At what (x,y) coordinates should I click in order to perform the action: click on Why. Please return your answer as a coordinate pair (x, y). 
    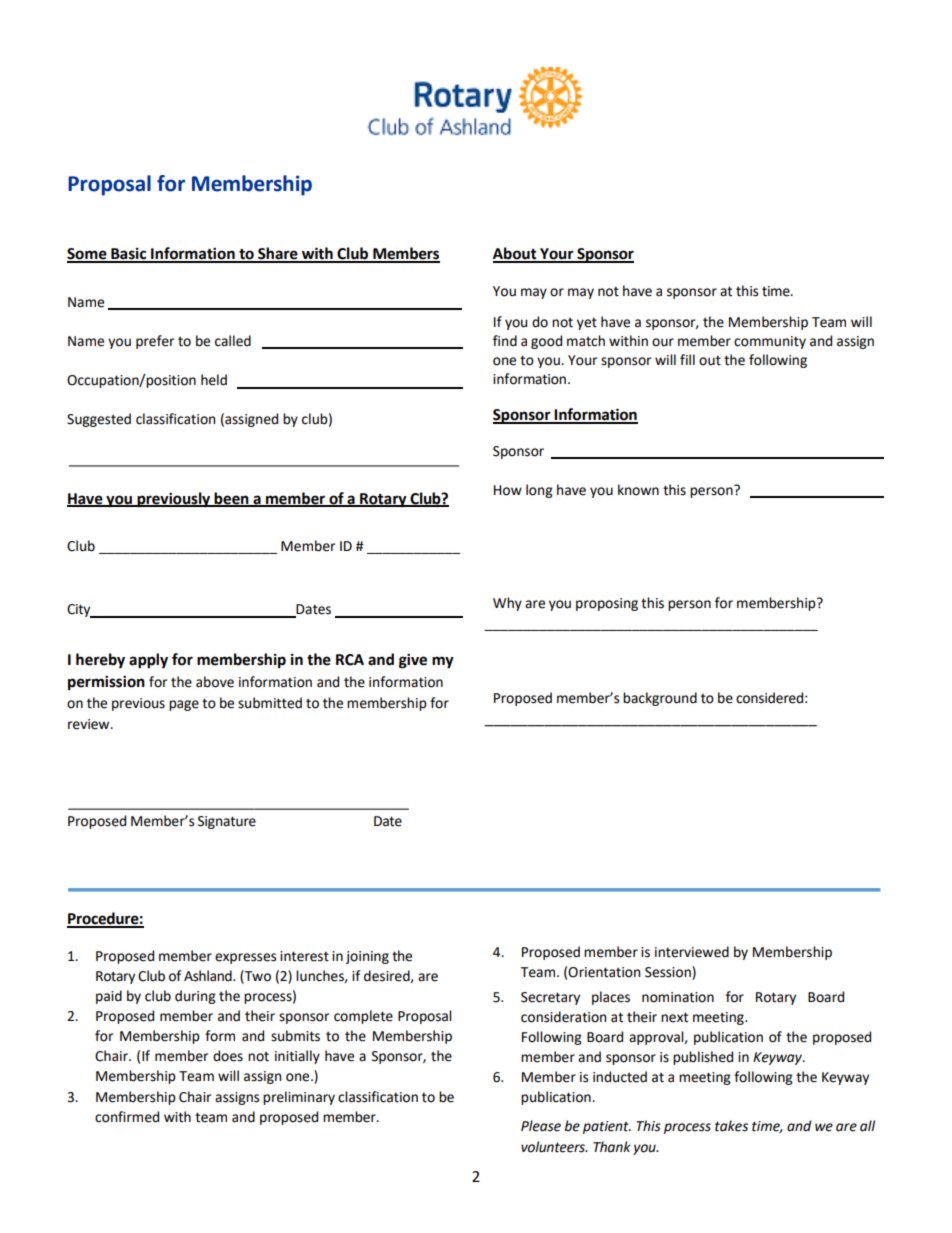
    Looking at the image, I should click on (507, 604).
